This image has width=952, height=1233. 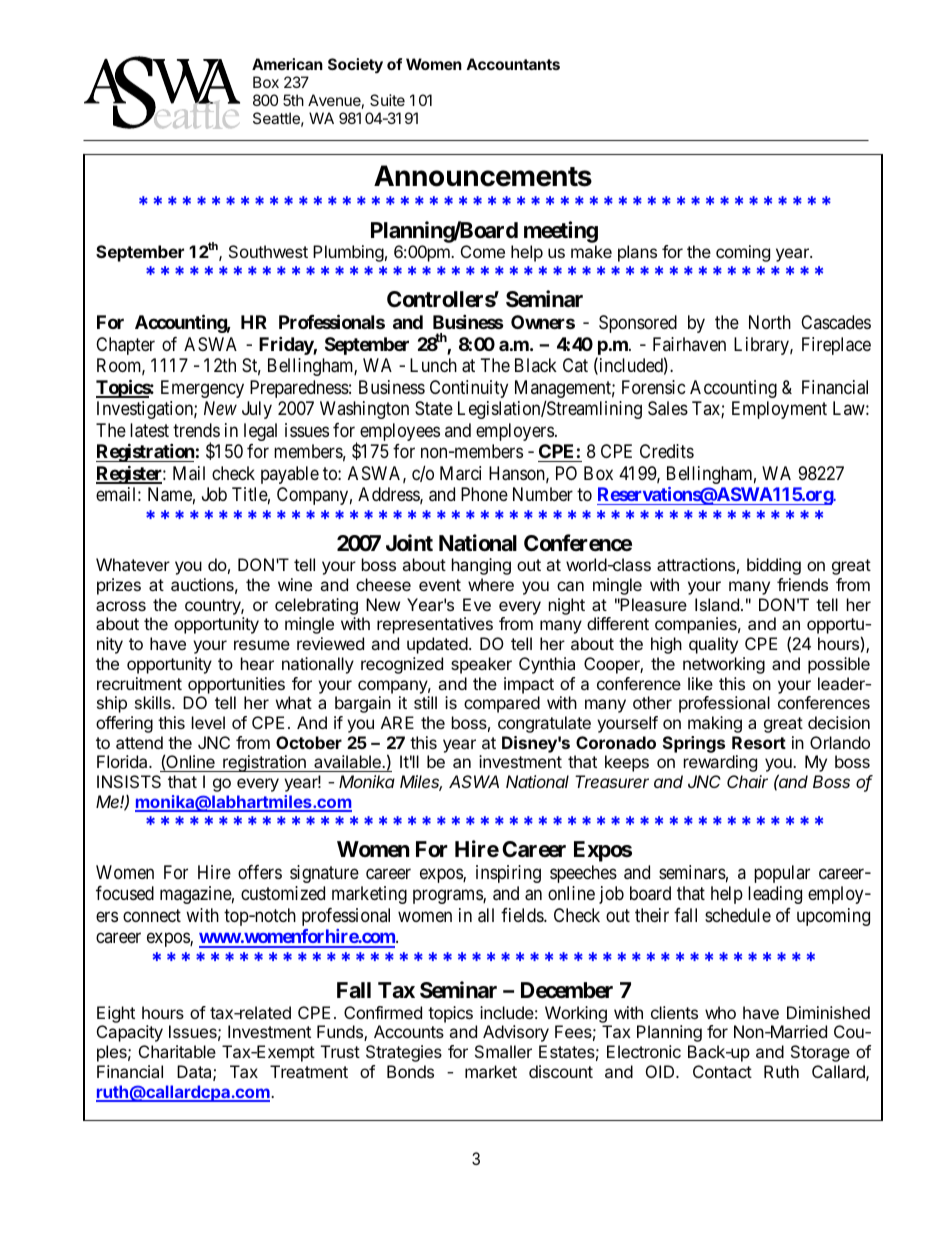 I want to click on Capacity, so click(x=130, y=1033).
